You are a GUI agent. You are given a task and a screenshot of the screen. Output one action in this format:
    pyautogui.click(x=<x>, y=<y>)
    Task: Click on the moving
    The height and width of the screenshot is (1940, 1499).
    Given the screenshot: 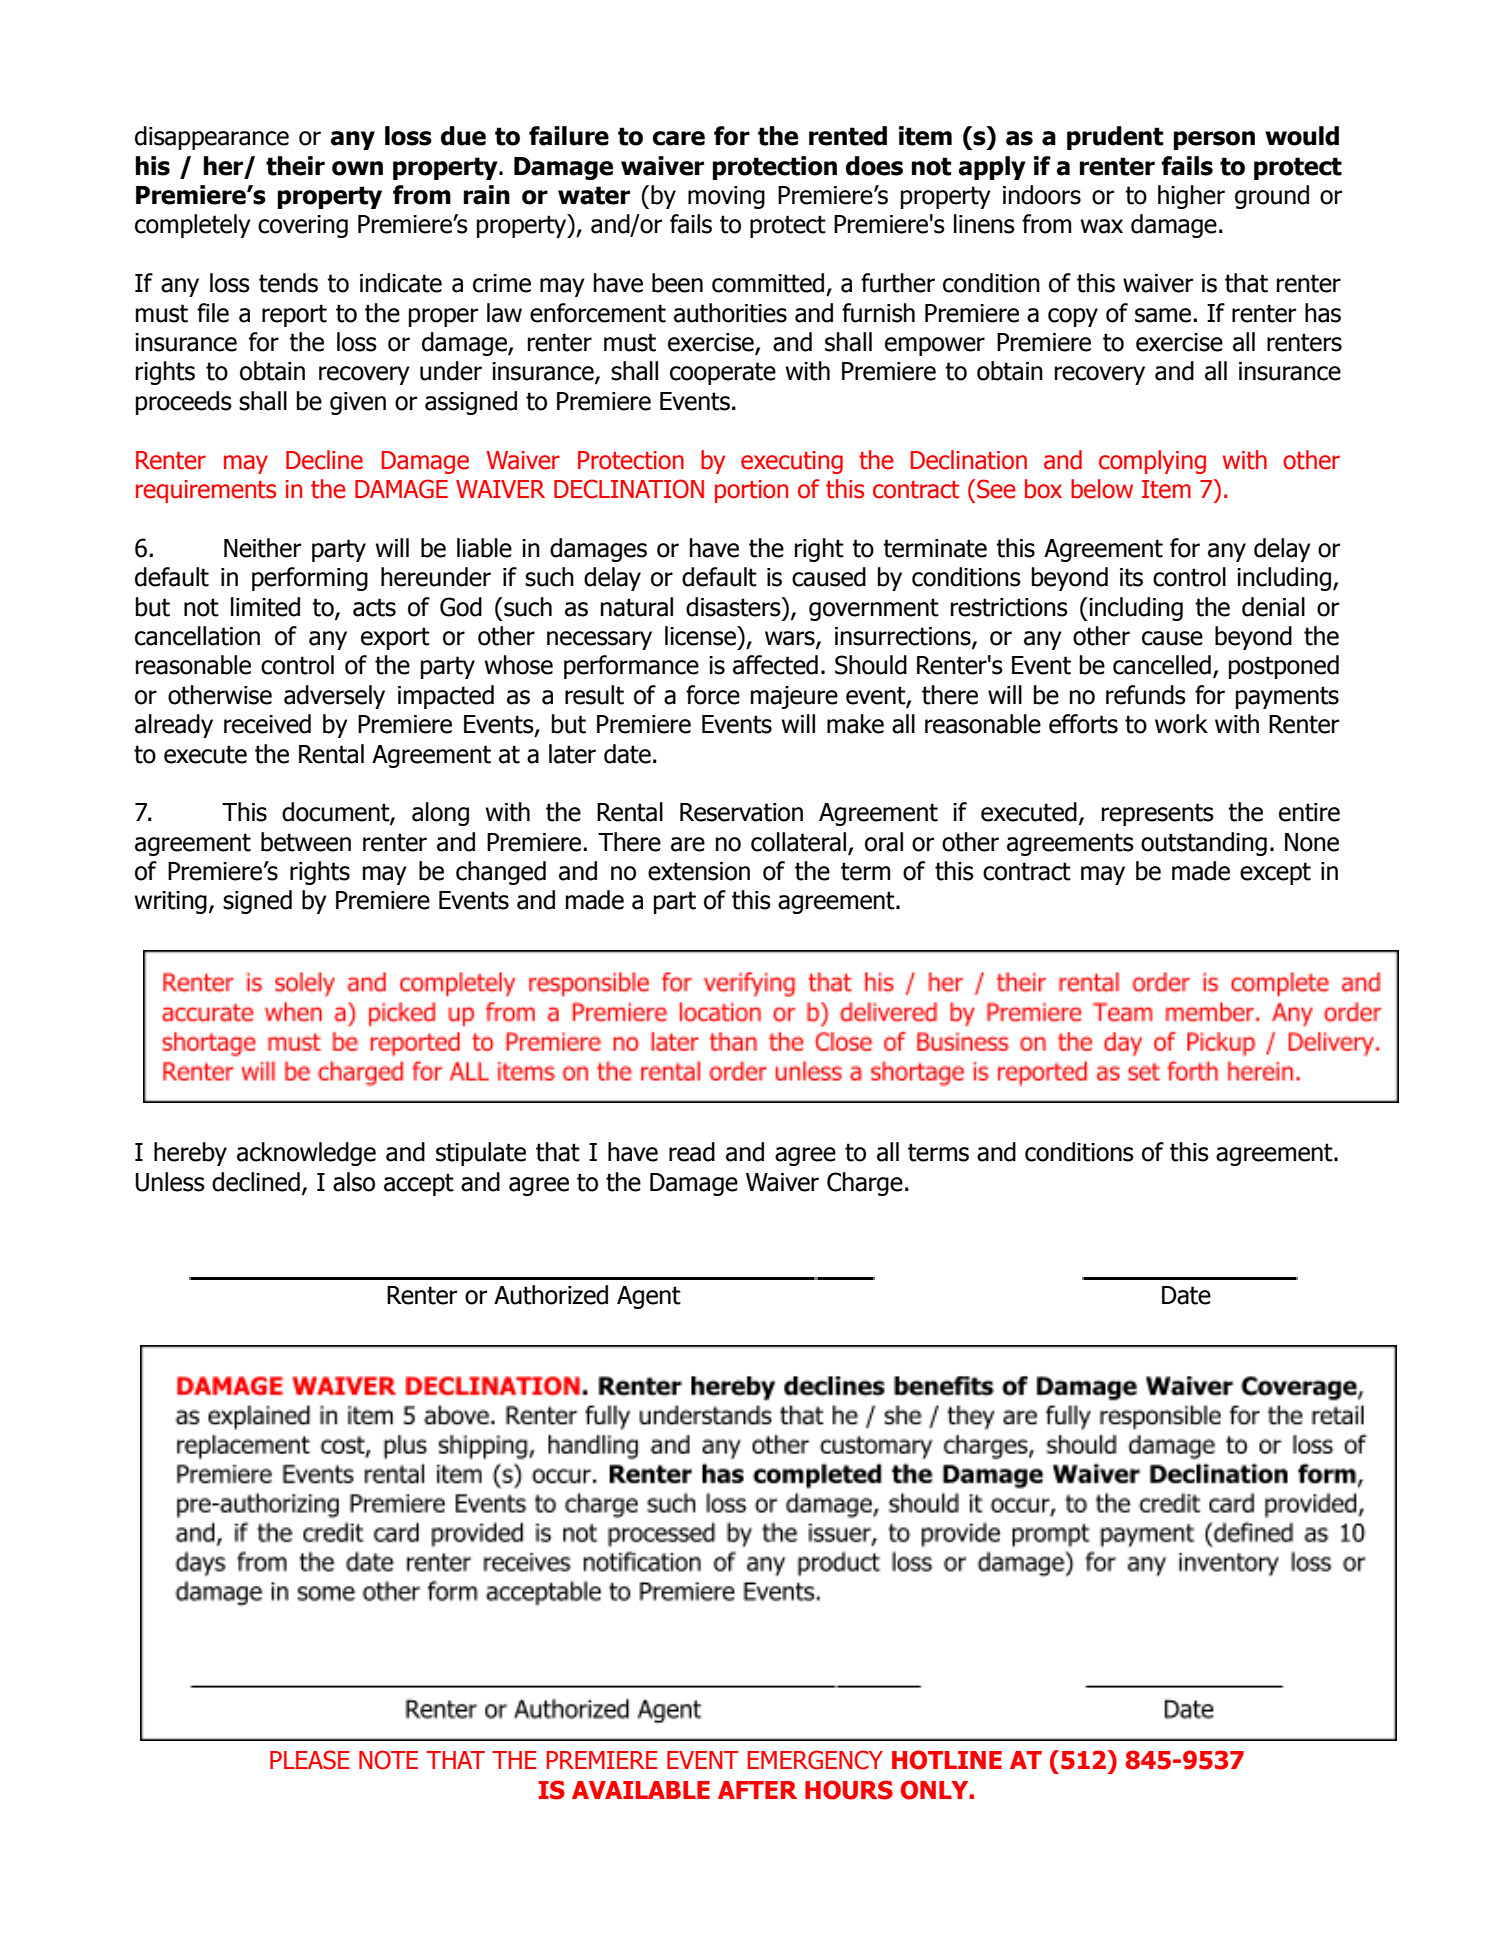 What is the action you would take?
    pyautogui.click(x=726, y=197)
